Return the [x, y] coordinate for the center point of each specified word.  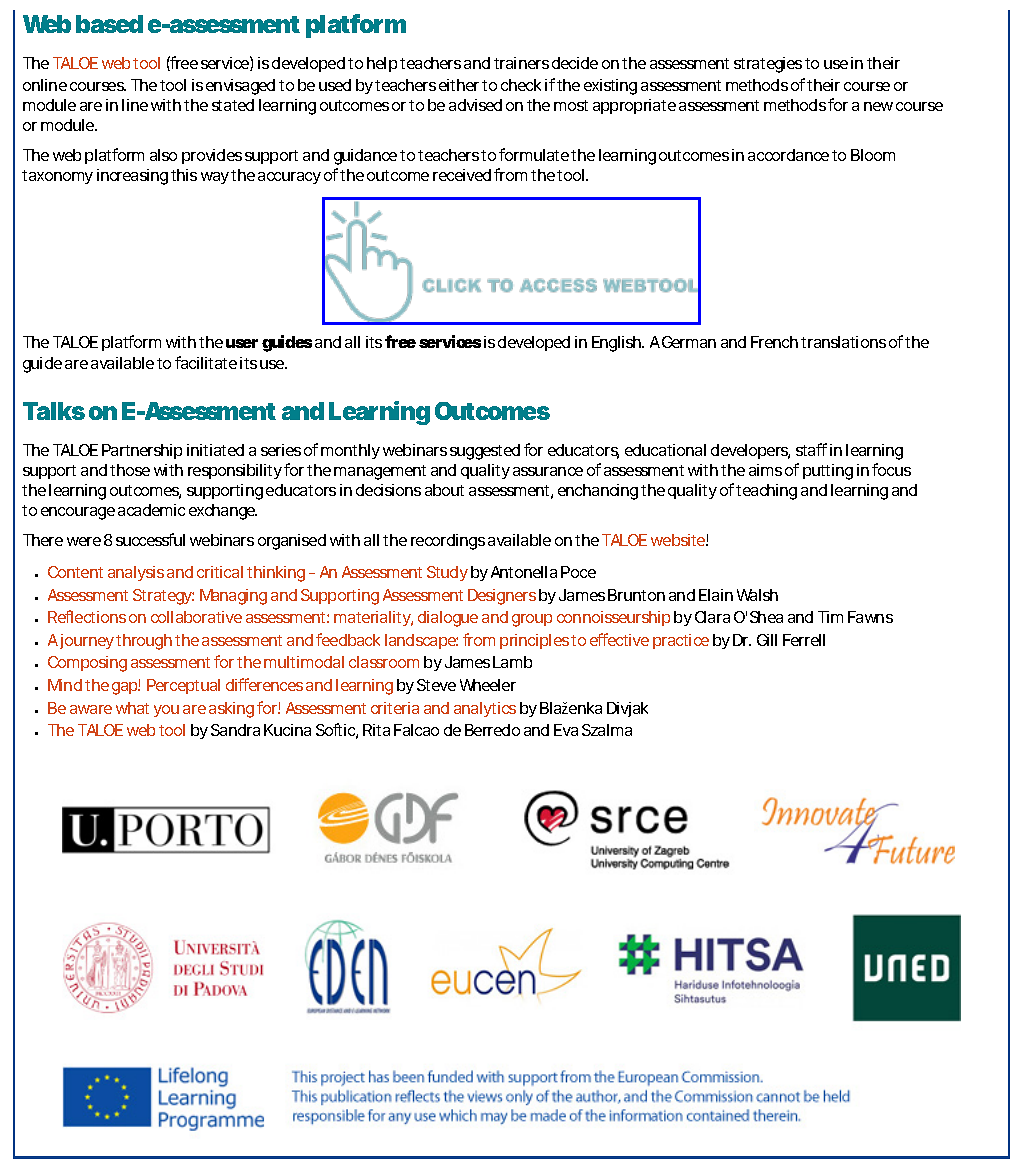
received [462, 175]
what [132, 708]
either [461, 85]
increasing [132, 177]
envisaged [240, 87]
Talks [54, 411]
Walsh [757, 595]
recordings [448, 542]
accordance [788, 155]
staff [811, 449]
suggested [485, 452]
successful [150, 539]
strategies [768, 65]
